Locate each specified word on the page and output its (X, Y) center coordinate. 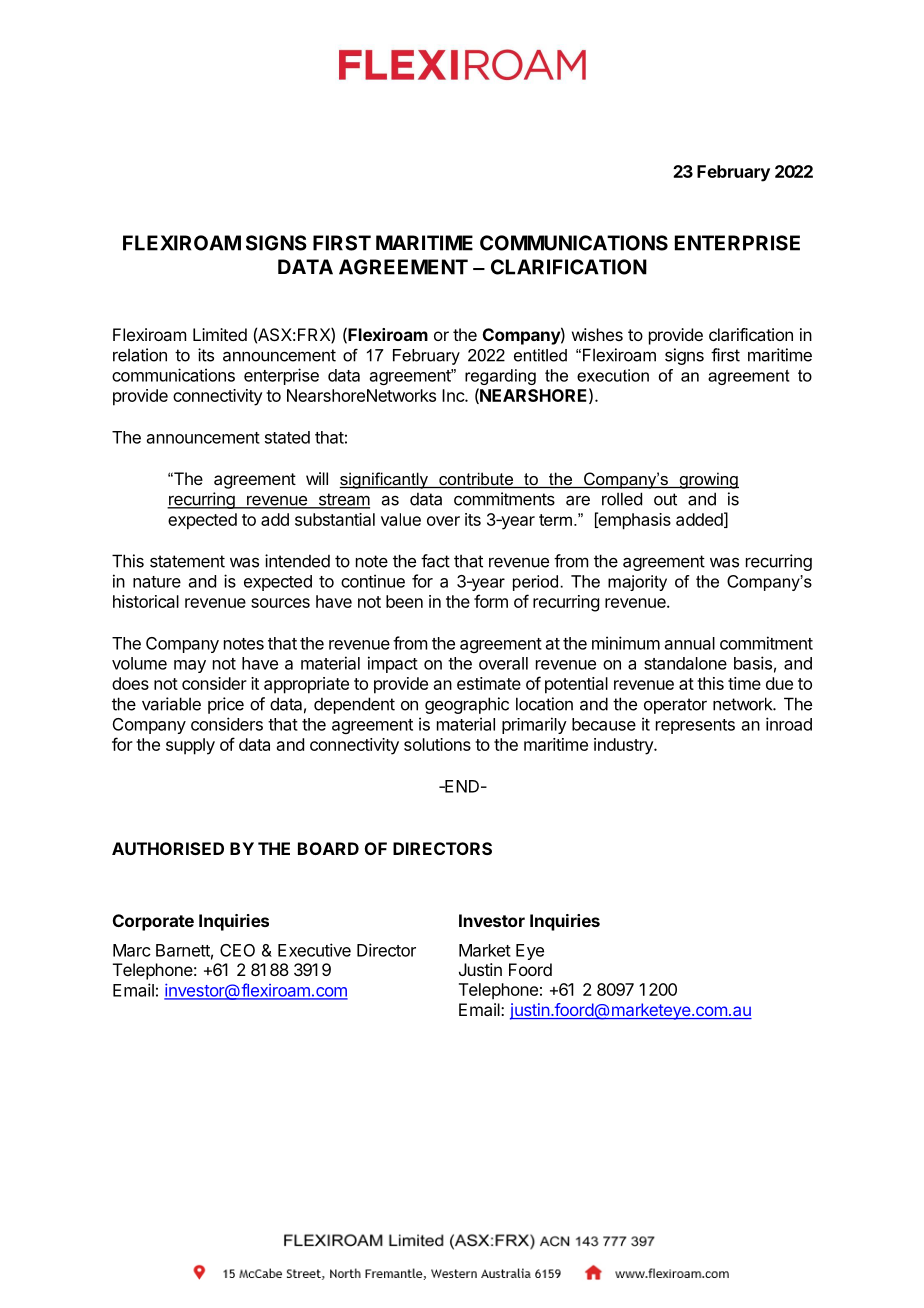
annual (690, 643)
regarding (500, 377)
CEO (237, 950)
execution (613, 375)
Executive (314, 950)
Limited (220, 334)
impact (393, 664)
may (190, 666)
